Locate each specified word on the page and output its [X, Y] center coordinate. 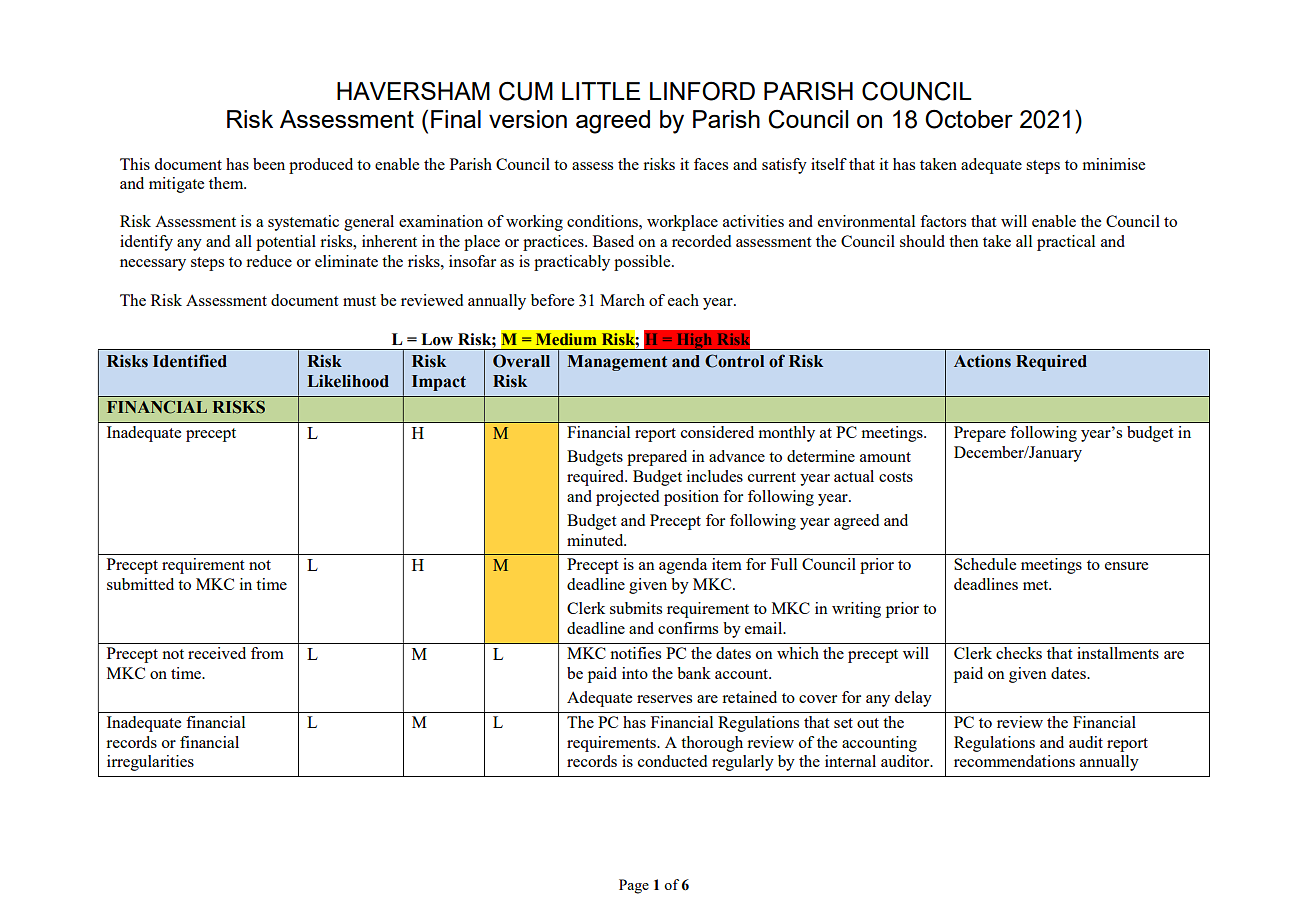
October [969, 119]
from [267, 653]
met [1037, 585]
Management [617, 363]
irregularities [150, 763]
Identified [190, 361]
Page [634, 886]
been [269, 164]
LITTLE [601, 91]
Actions [982, 361]
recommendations [1014, 761]
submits [636, 608]
